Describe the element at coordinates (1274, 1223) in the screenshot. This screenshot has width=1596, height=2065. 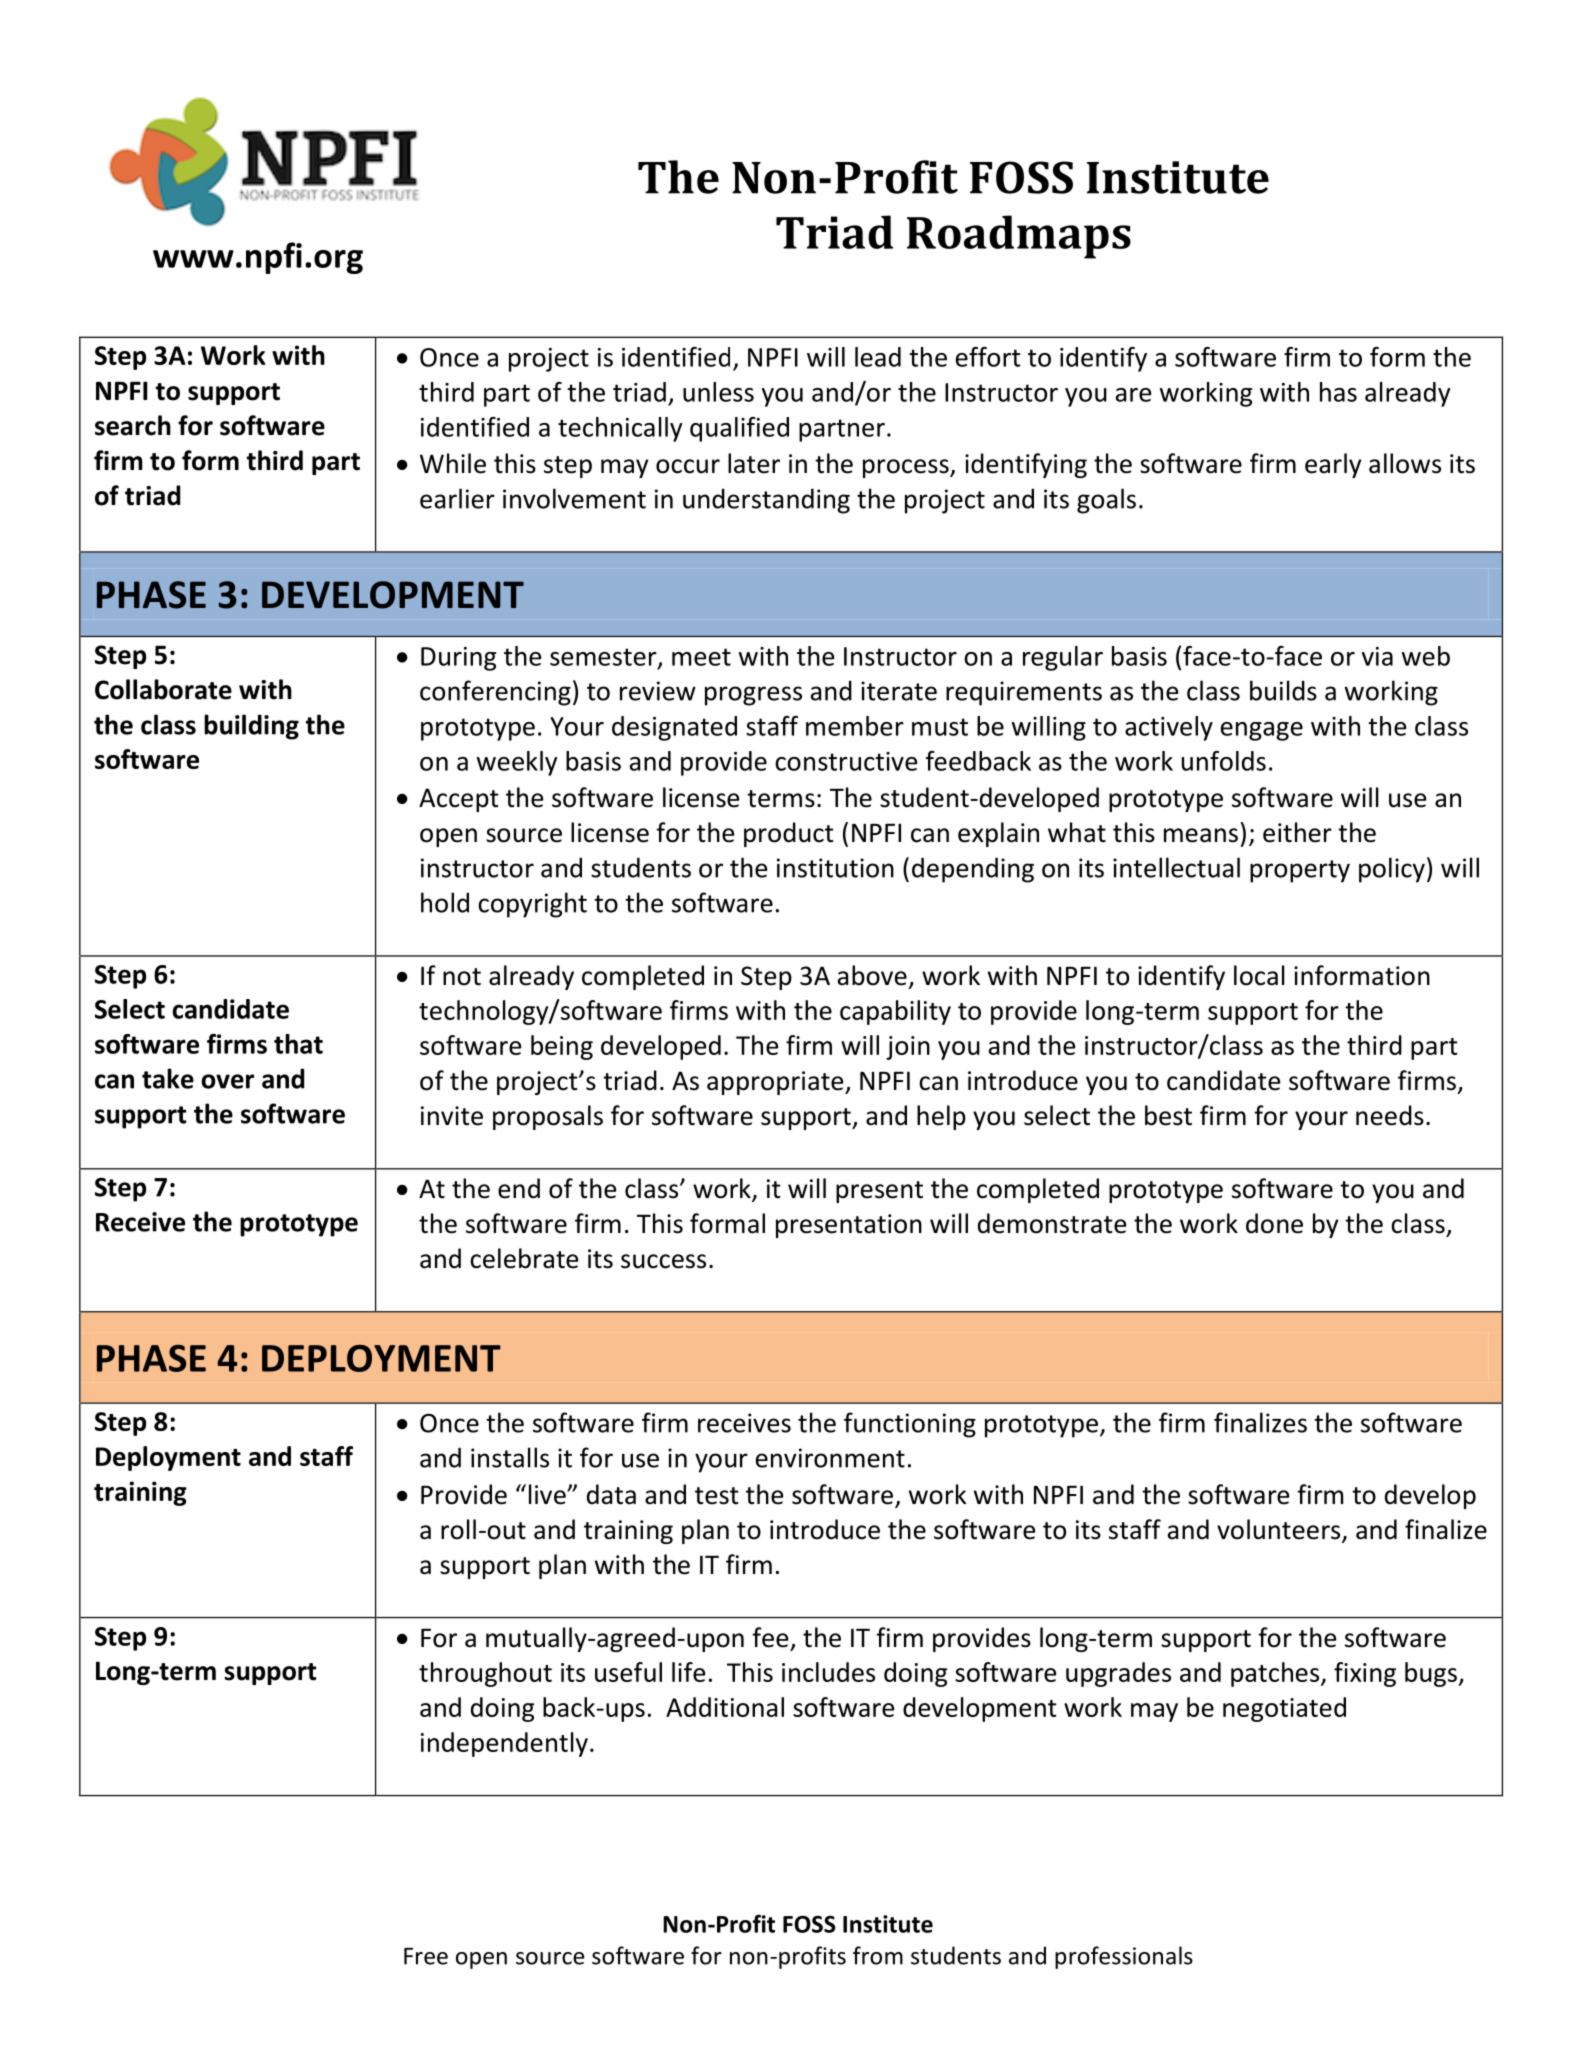
I see `done` at that location.
